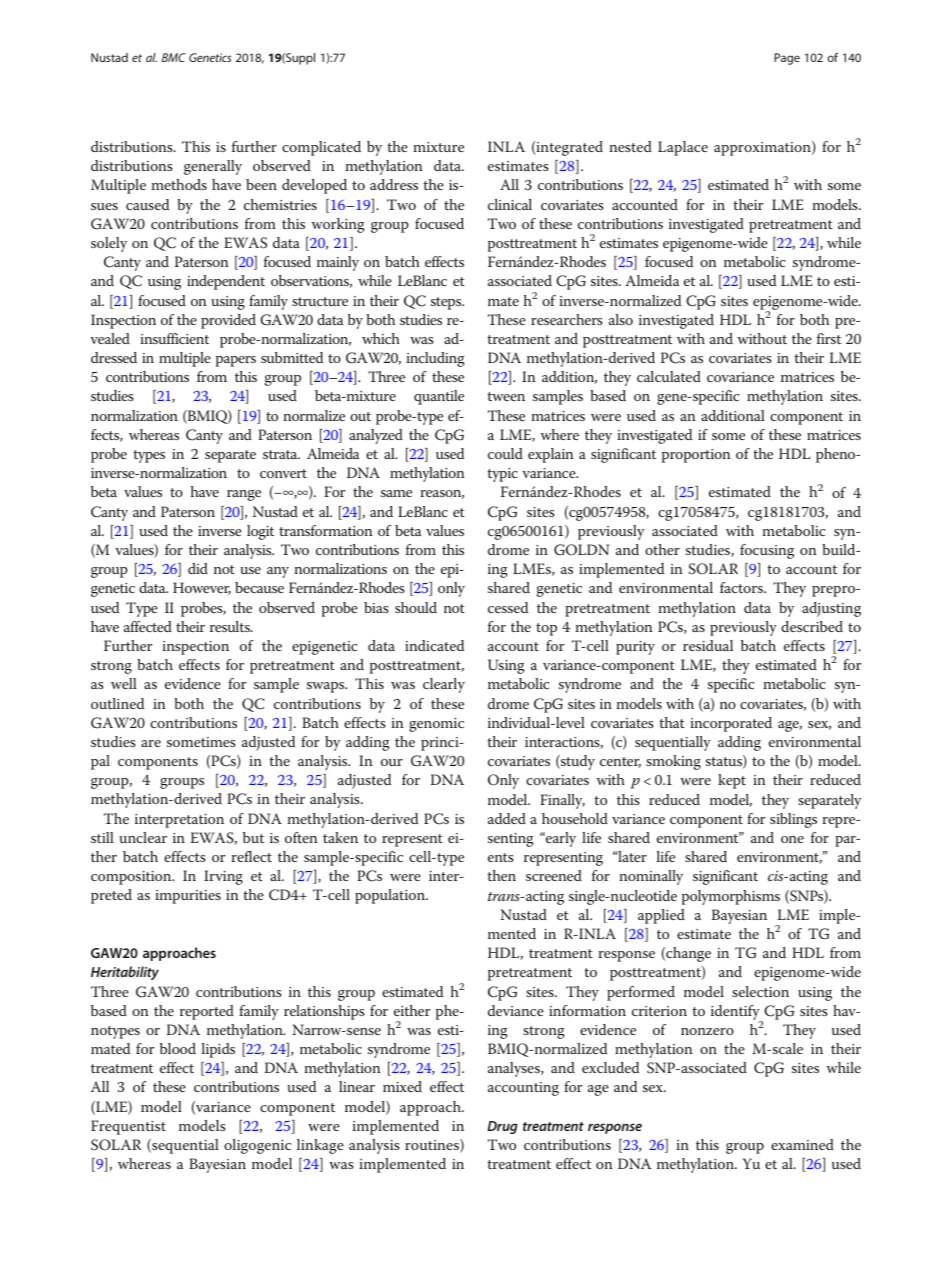 This screenshot has width=952, height=1265. What do you see at coordinates (742, 587) in the screenshot?
I see `factors` at bounding box center [742, 587].
